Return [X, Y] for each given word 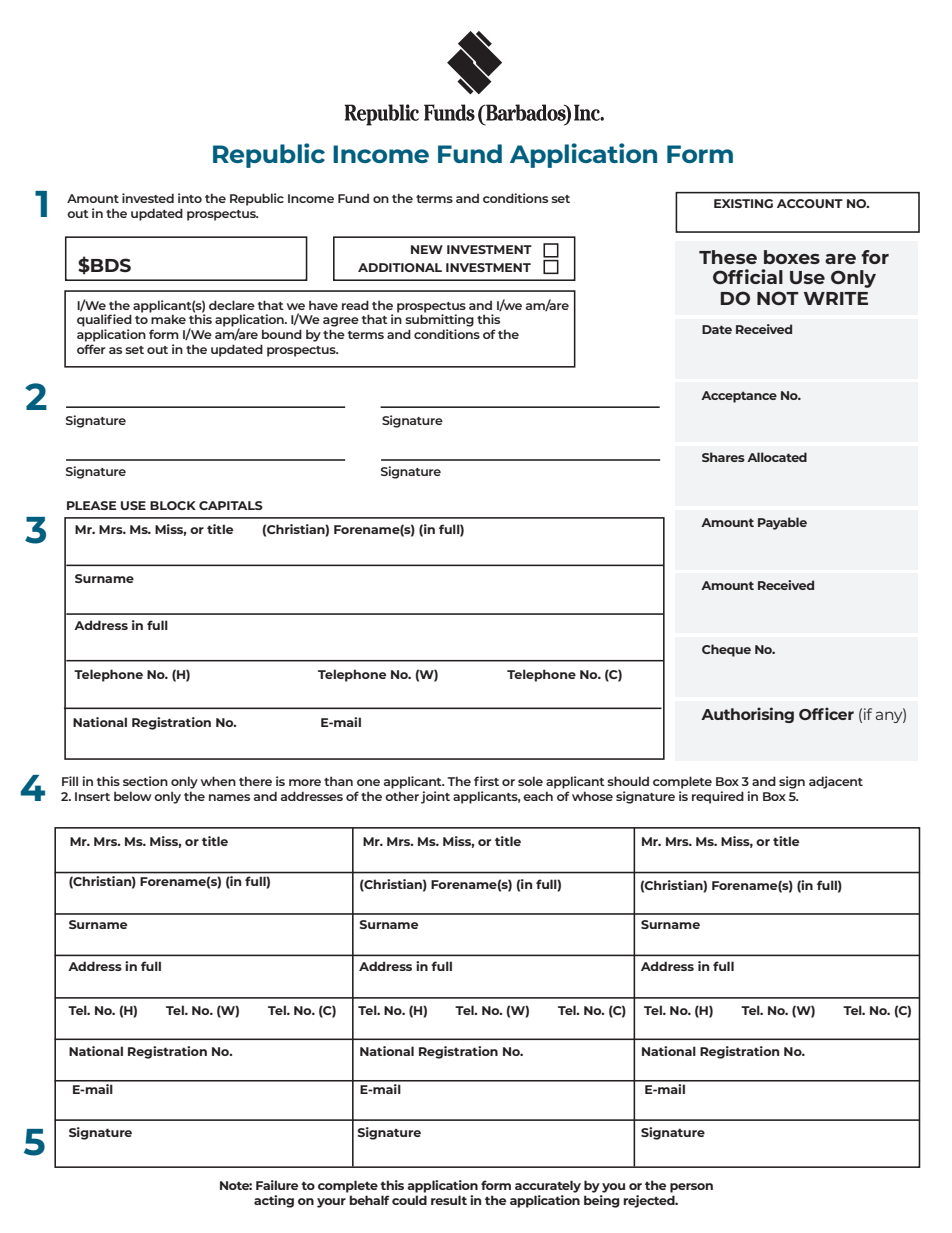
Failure [277, 1185]
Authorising [747, 715]
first [486, 781]
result [449, 1200]
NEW [427, 249]
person [691, 1188]
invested [148, 198]
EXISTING [743, 203]
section [145, 781]
